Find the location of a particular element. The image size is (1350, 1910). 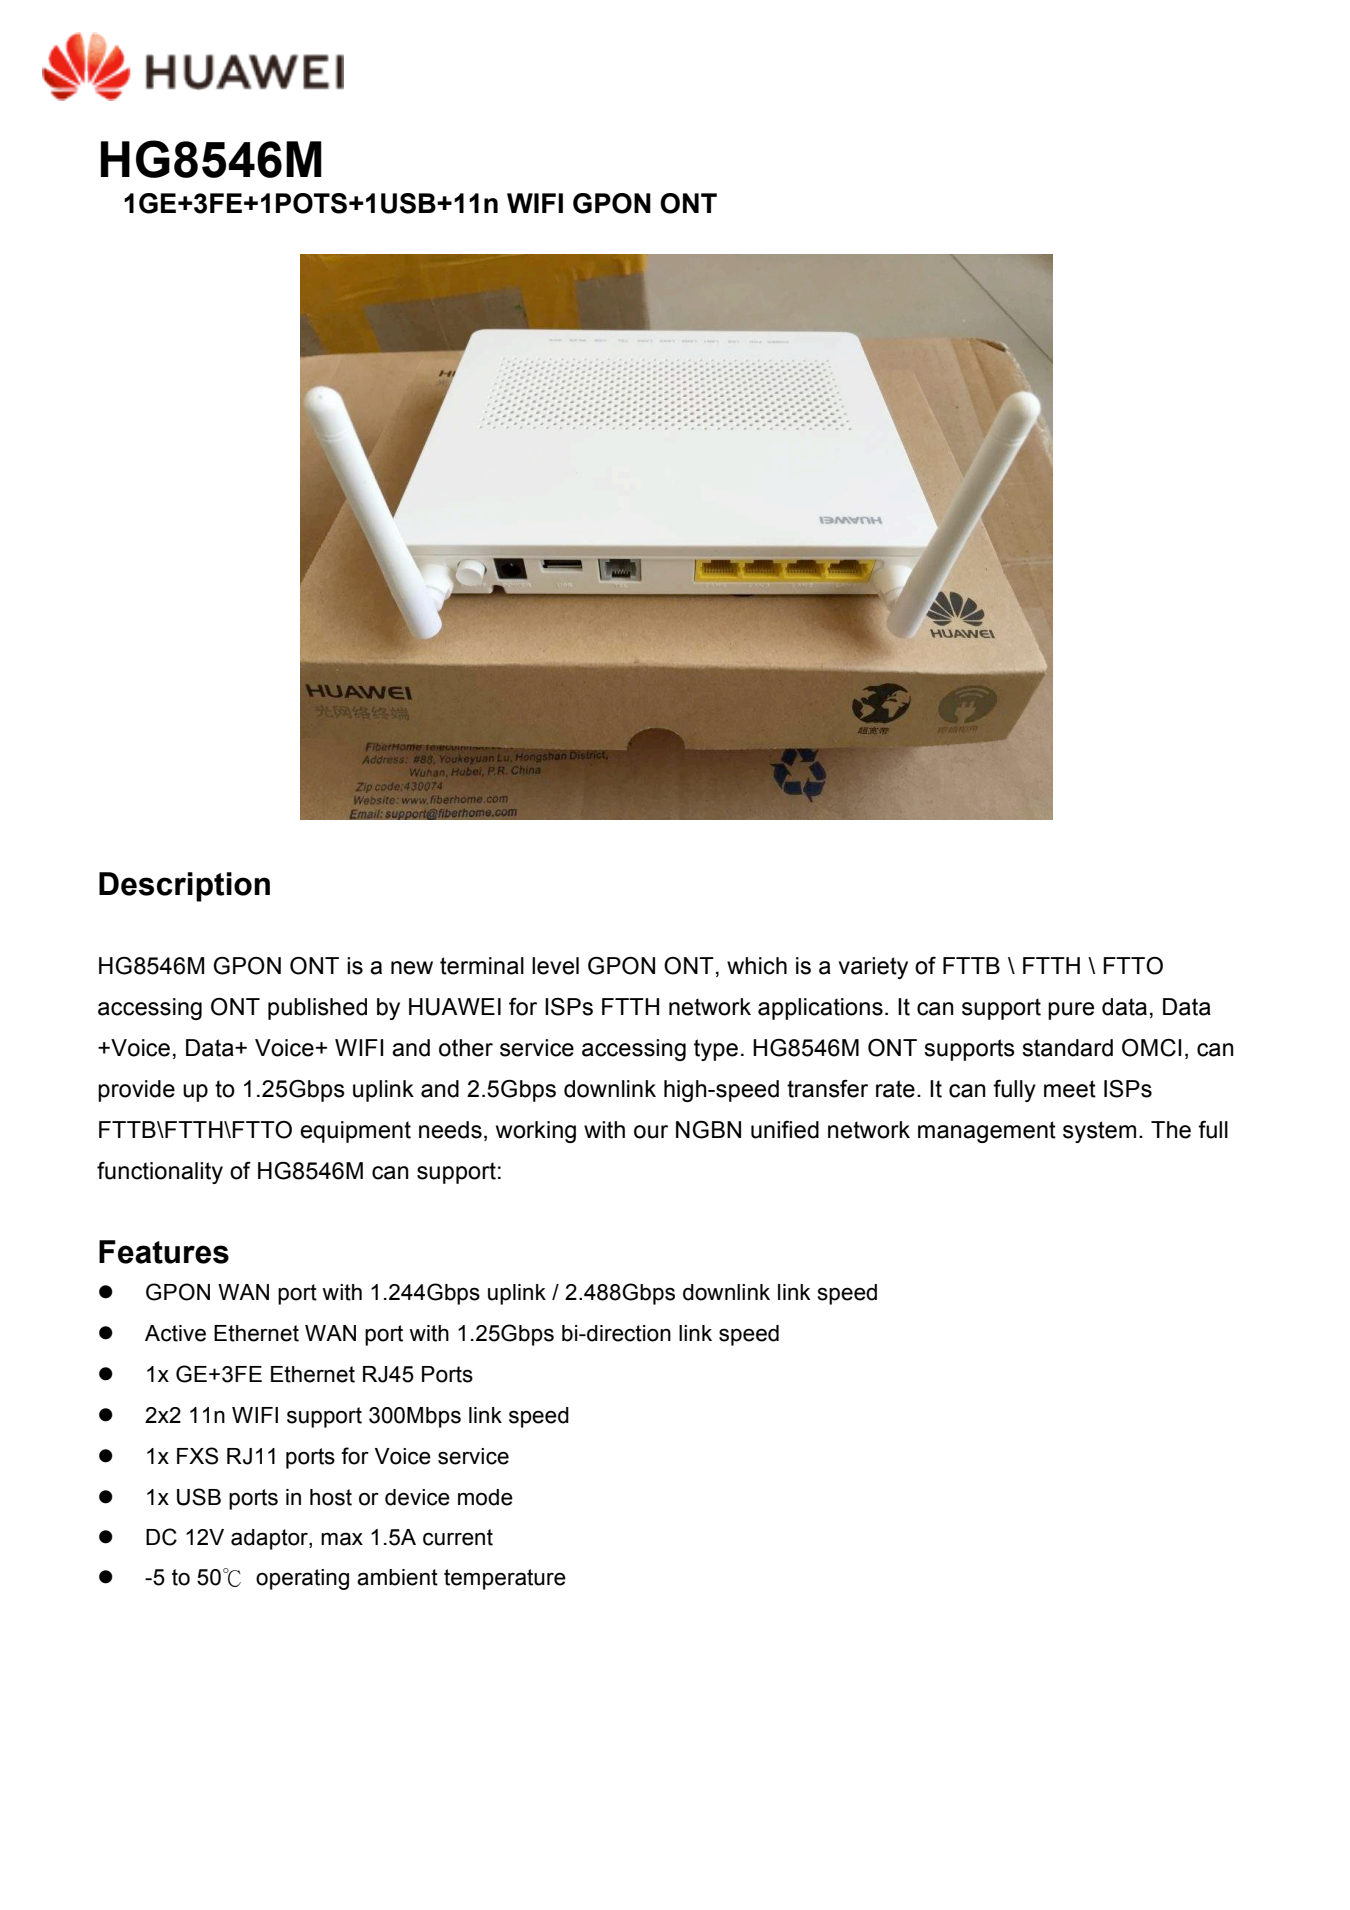

our is located at coordinates (651, 1132).
